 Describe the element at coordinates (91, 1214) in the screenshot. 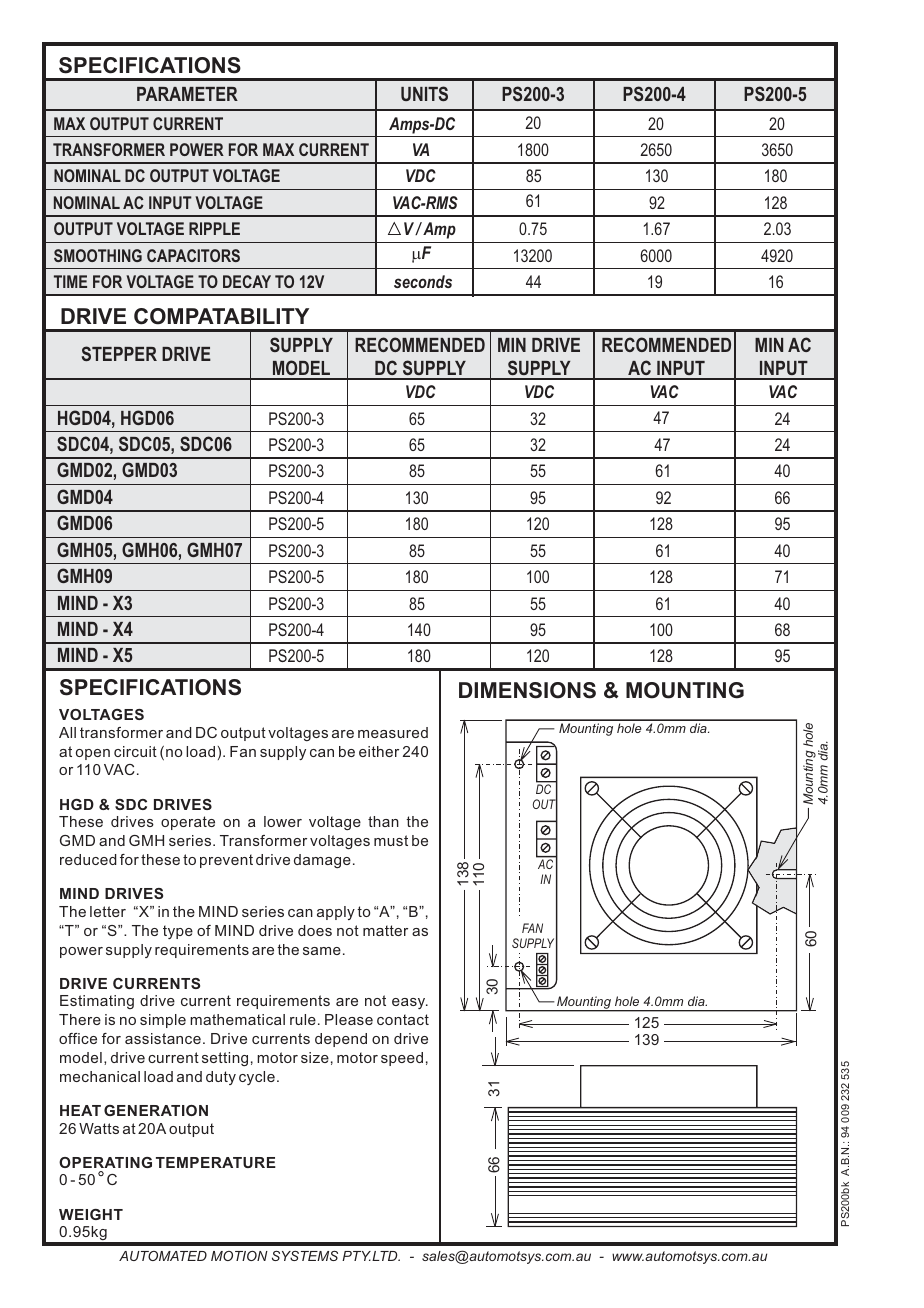

I see `WEIGHT` at that location.
